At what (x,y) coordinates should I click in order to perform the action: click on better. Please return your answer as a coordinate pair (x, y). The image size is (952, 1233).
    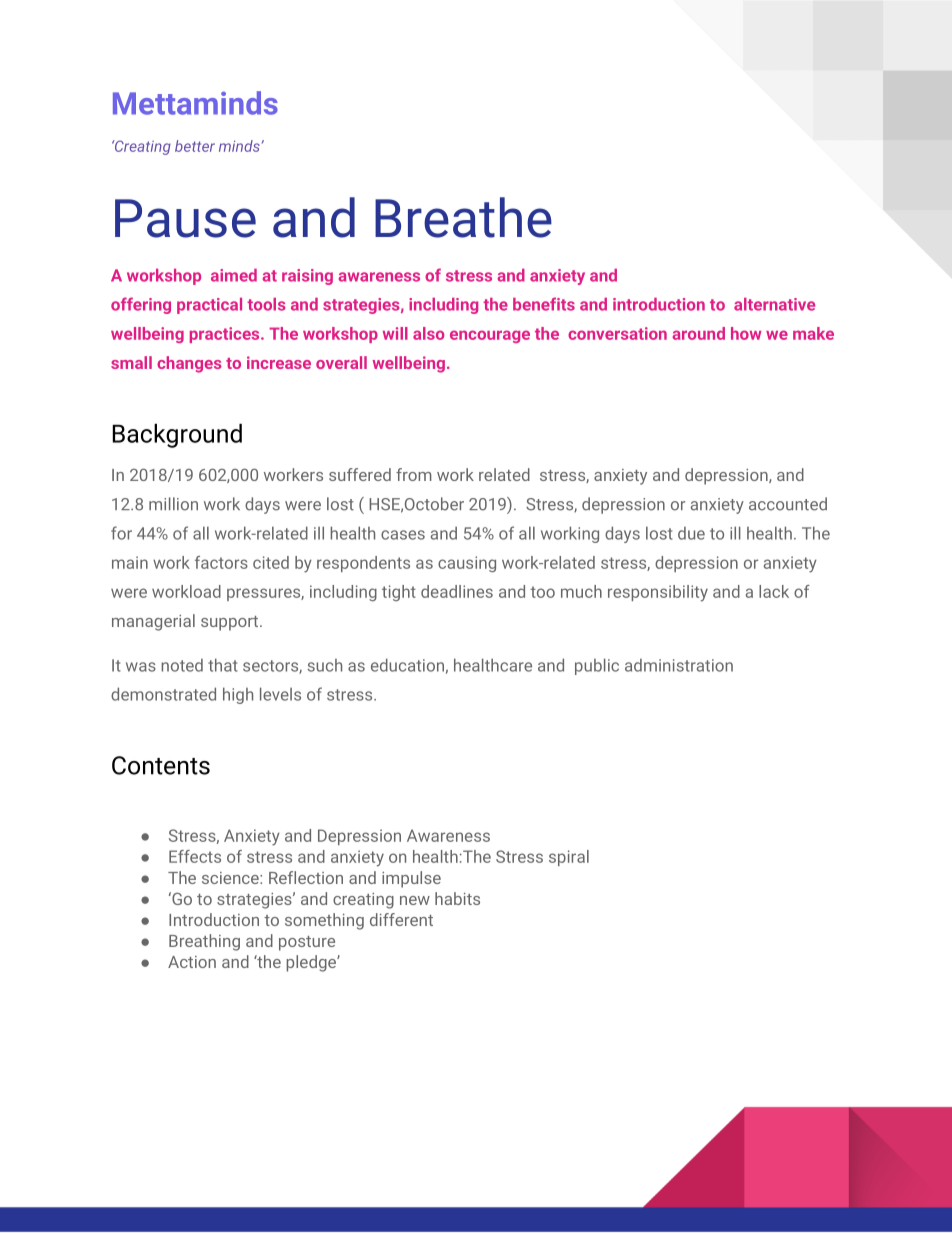
    Looking at the image, I should click on (195, 146).
